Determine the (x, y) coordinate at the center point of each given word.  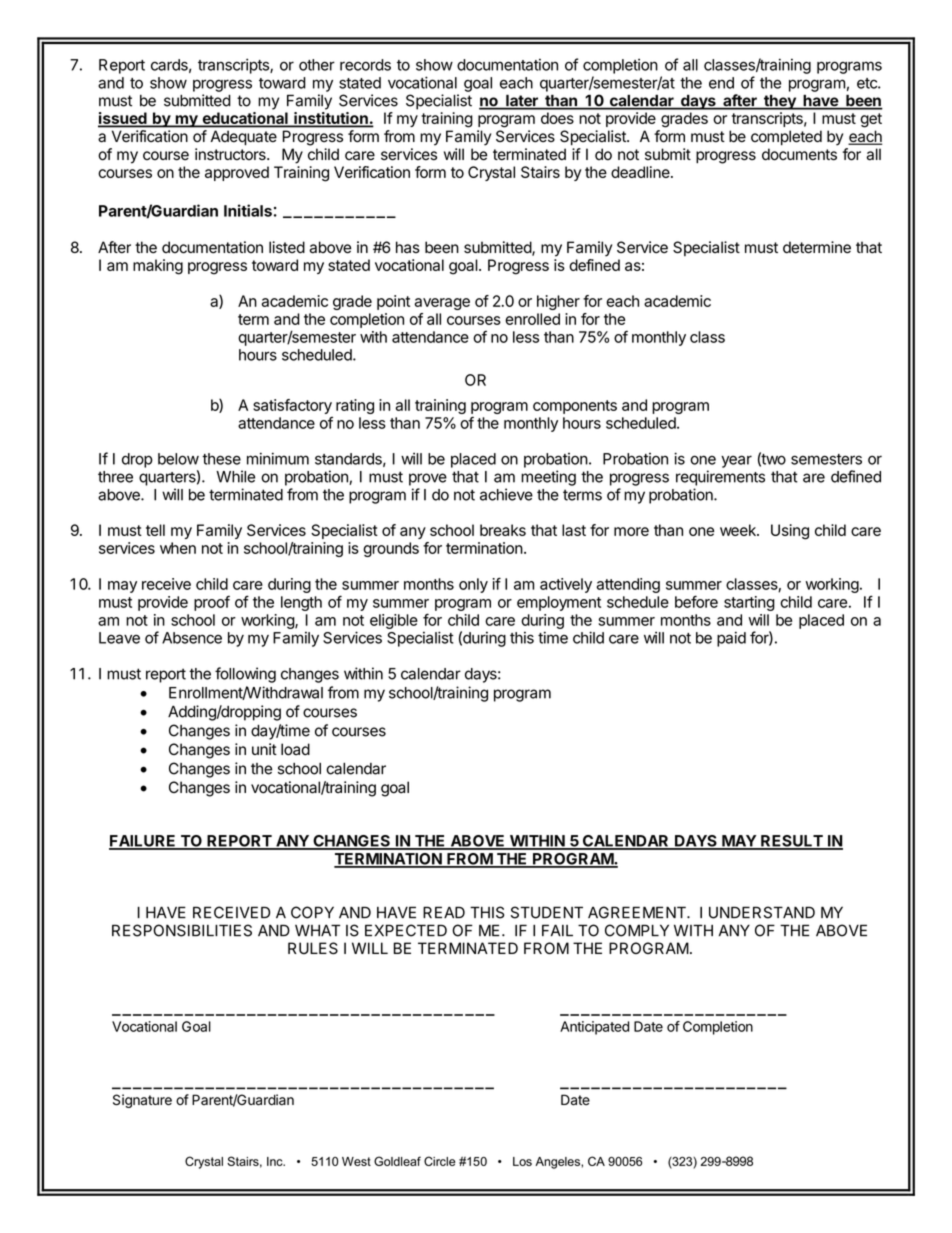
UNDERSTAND (762, 912)
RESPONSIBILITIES (182, 930)
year (736, 461)
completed (786, 138)
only (473, 585)
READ (444, 912)
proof (212, 603)
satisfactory (292, 406)
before (696, 601)
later (522, 101)
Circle (439, 1161)
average (442, 304)
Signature (142, 1101)
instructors (231, 154)
